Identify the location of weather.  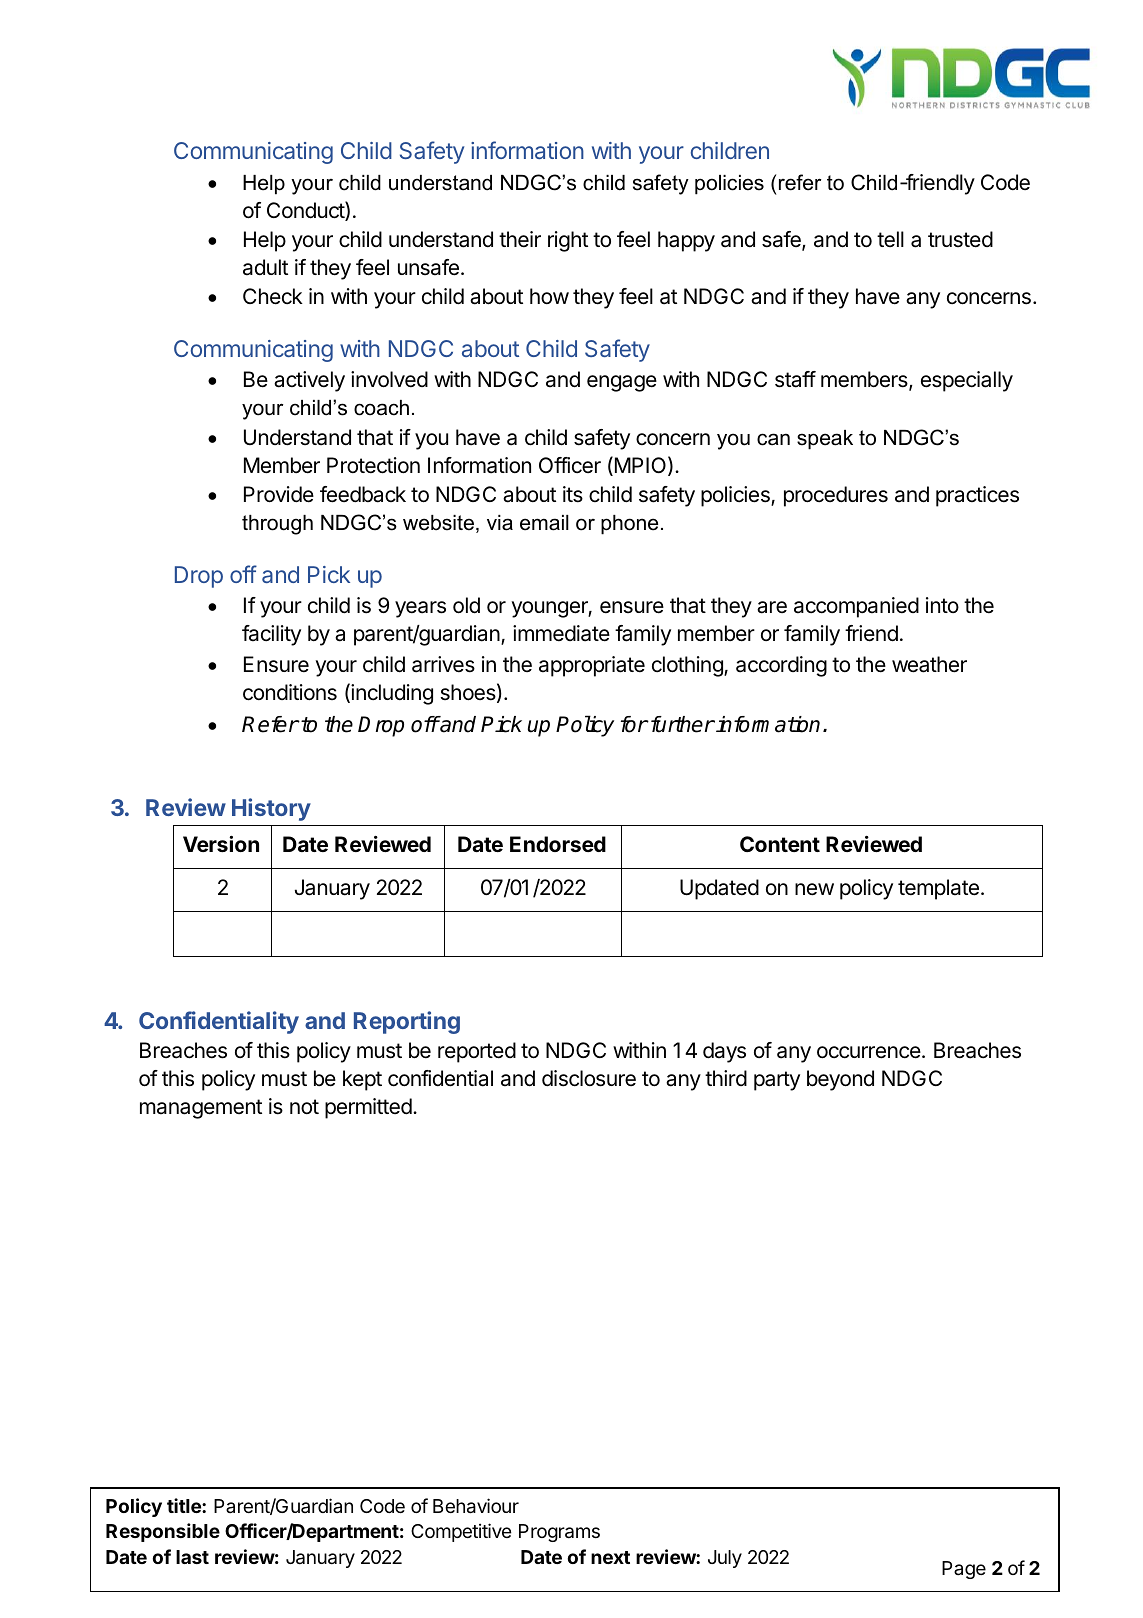
(929, 664).
